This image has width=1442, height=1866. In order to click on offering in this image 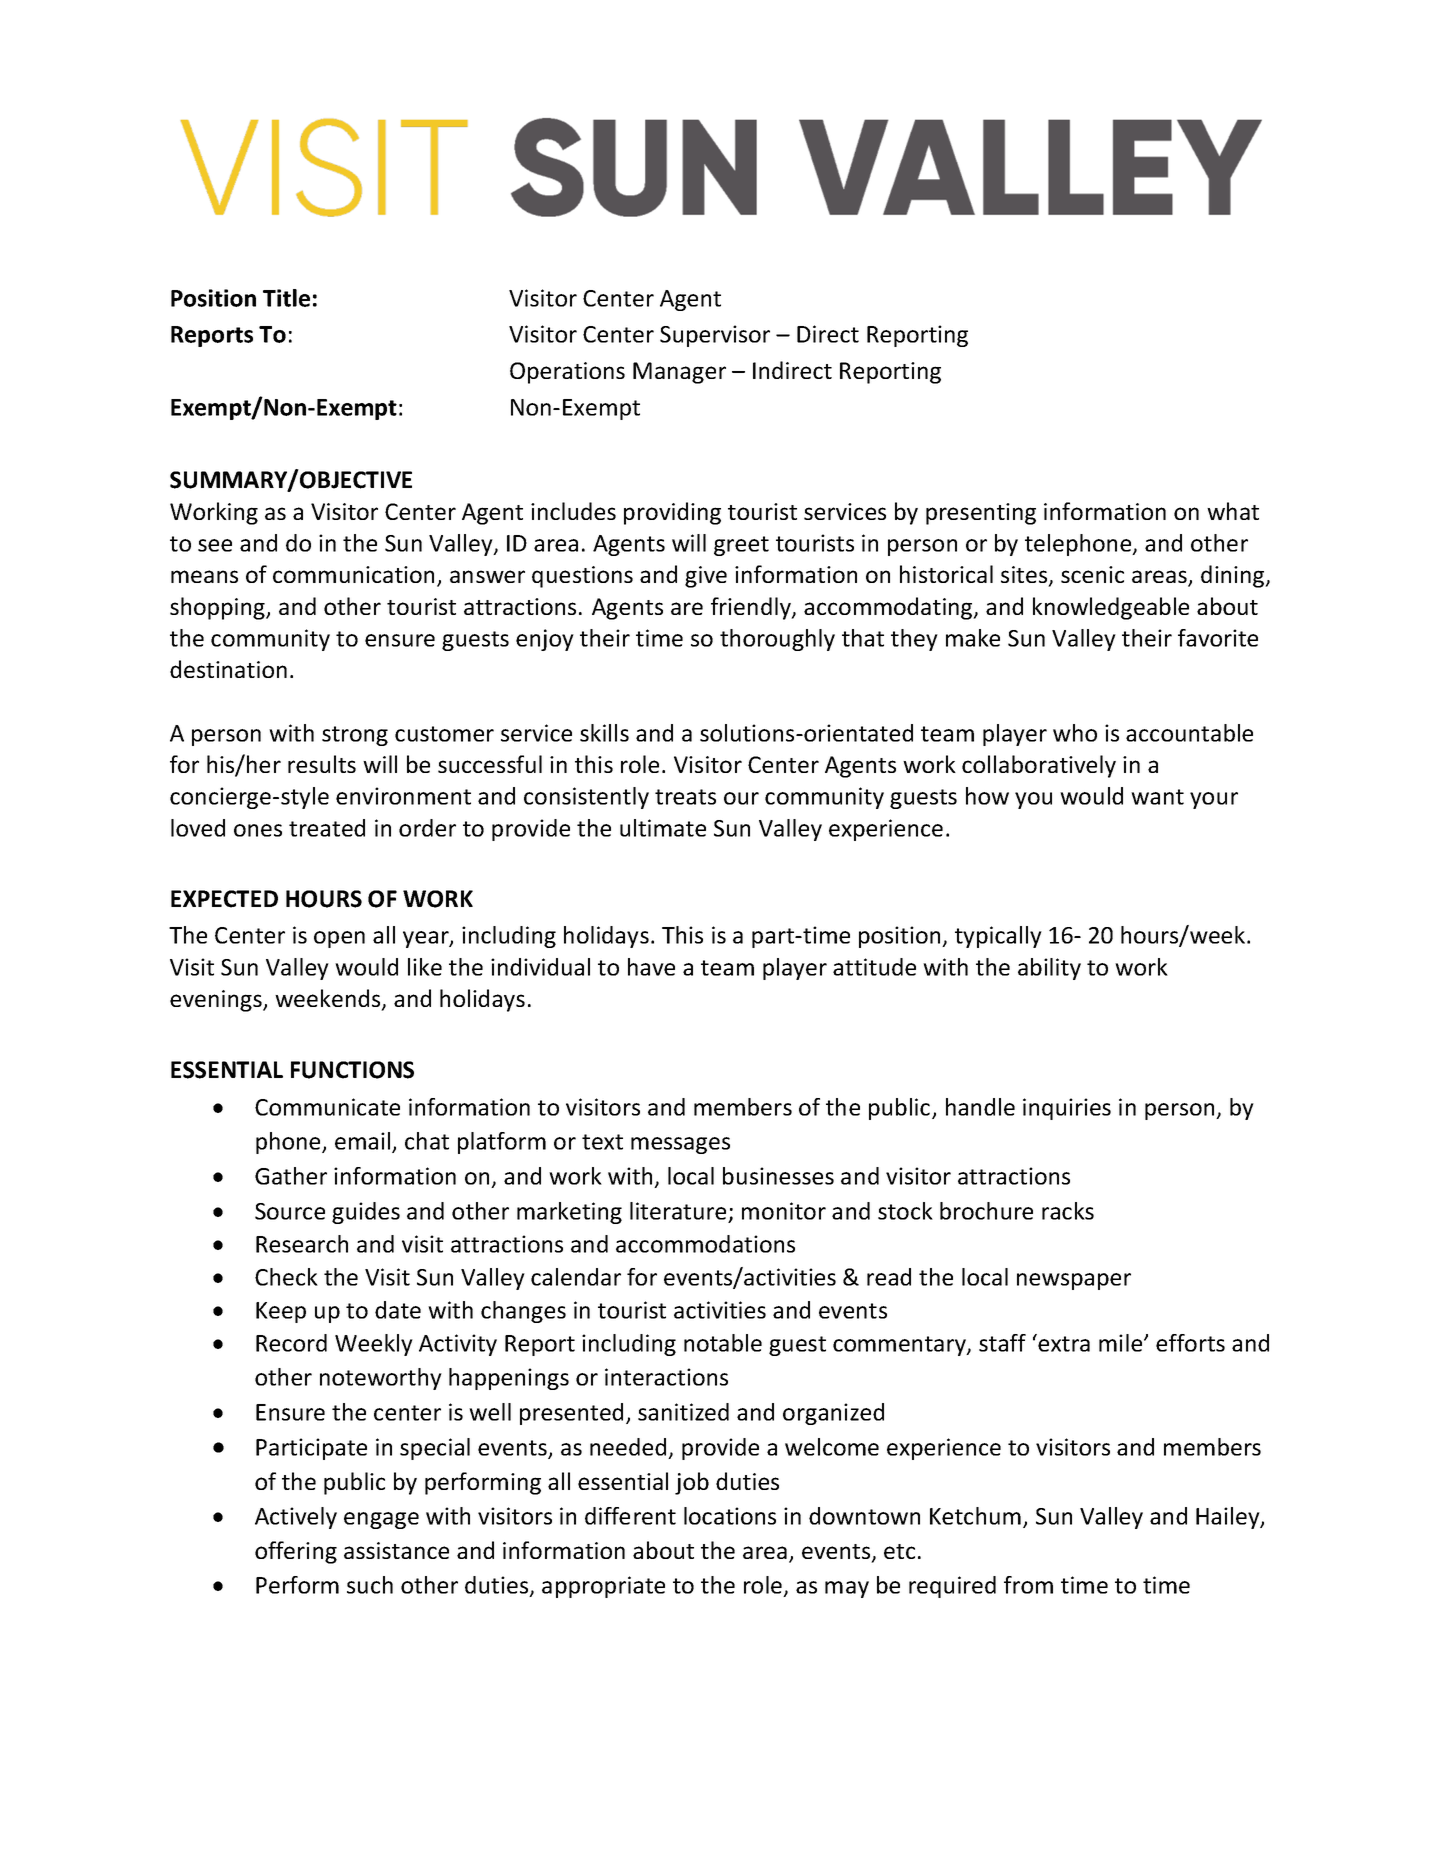, I will do `click(296, 1552)`.
